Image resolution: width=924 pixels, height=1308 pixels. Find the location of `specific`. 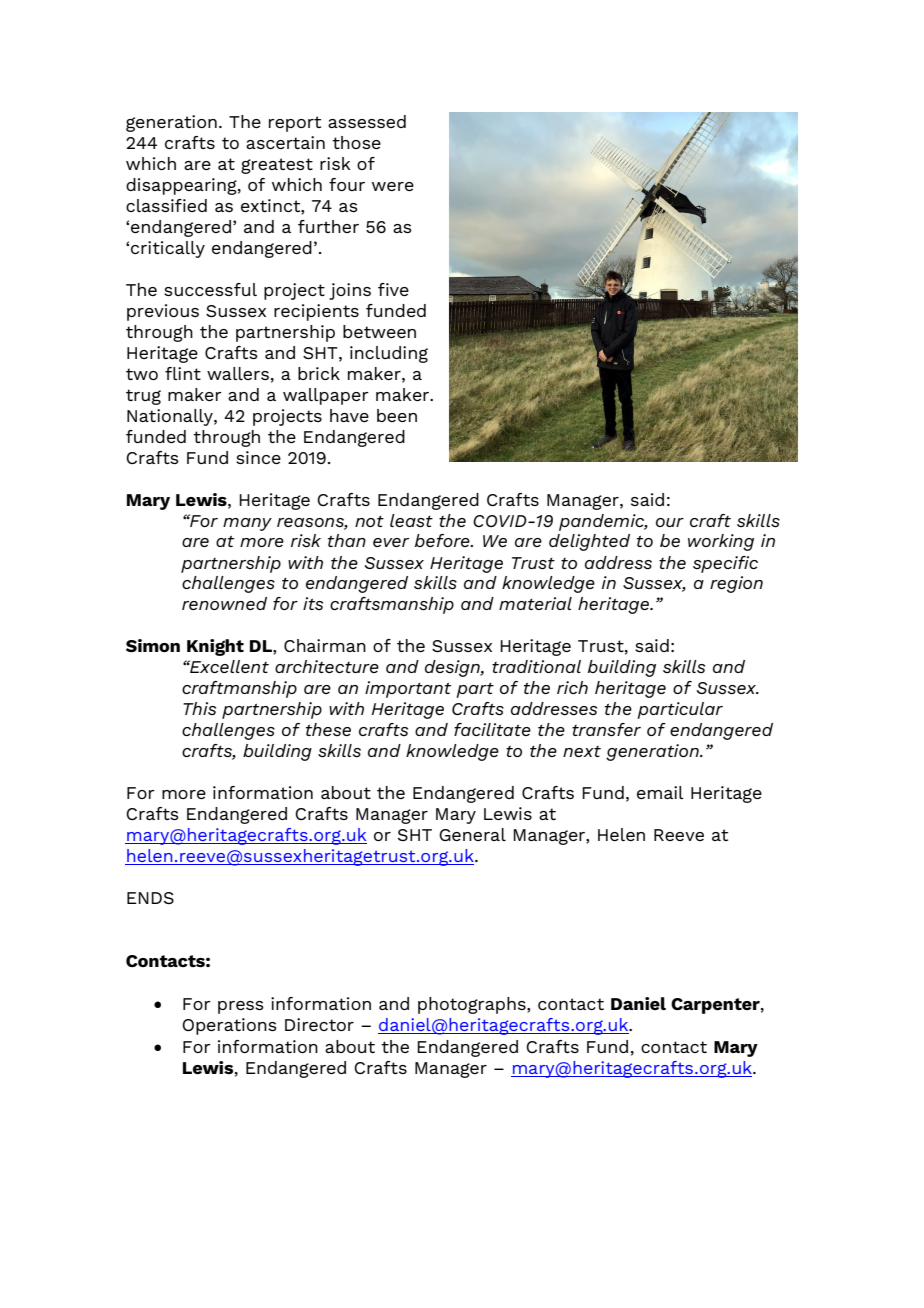

specific is located at coordinates (725, 564).
